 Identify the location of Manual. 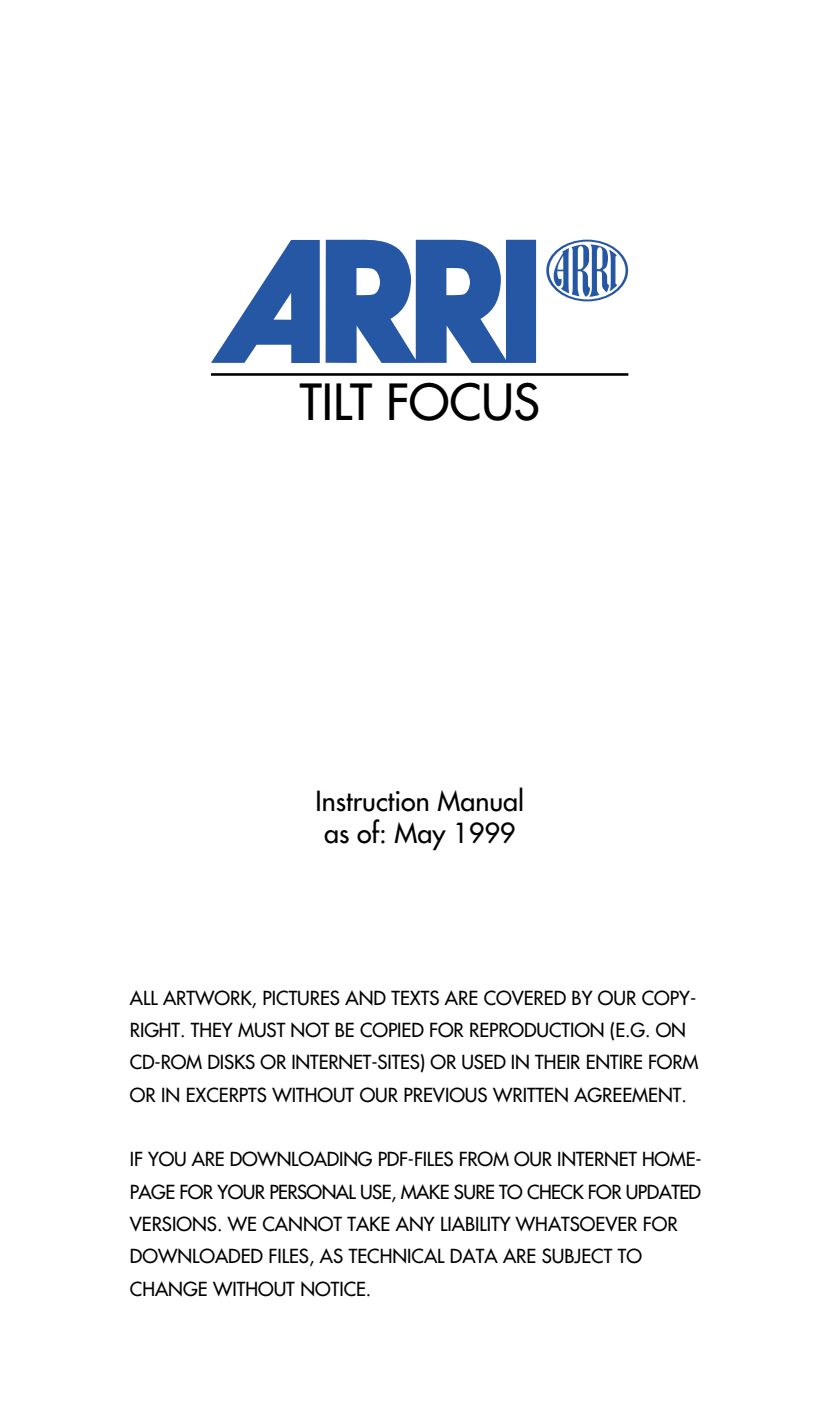
(480, 799).
